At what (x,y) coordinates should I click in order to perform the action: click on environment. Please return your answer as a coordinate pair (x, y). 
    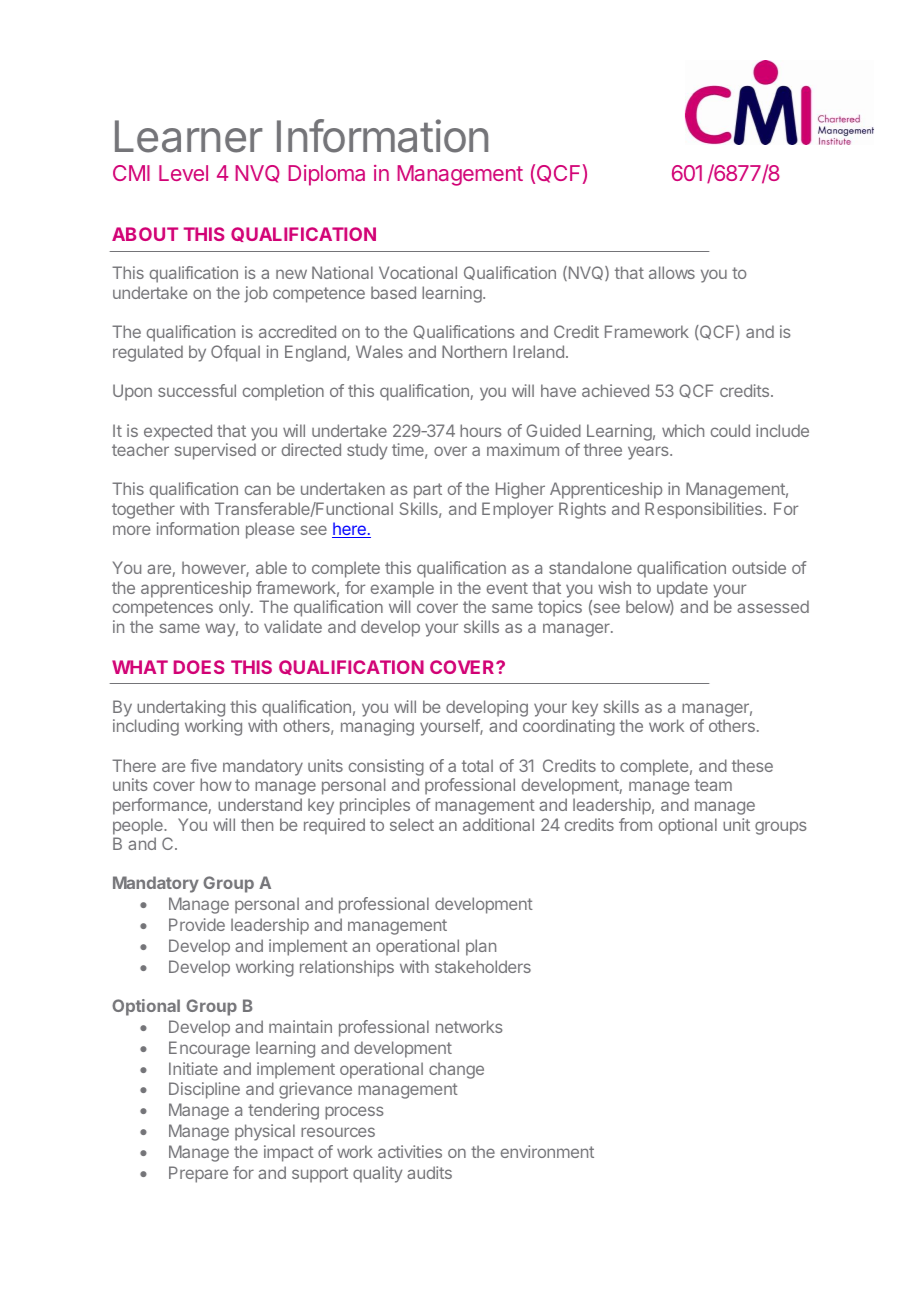
    Looking at the image, I should click on (547, 1151).
